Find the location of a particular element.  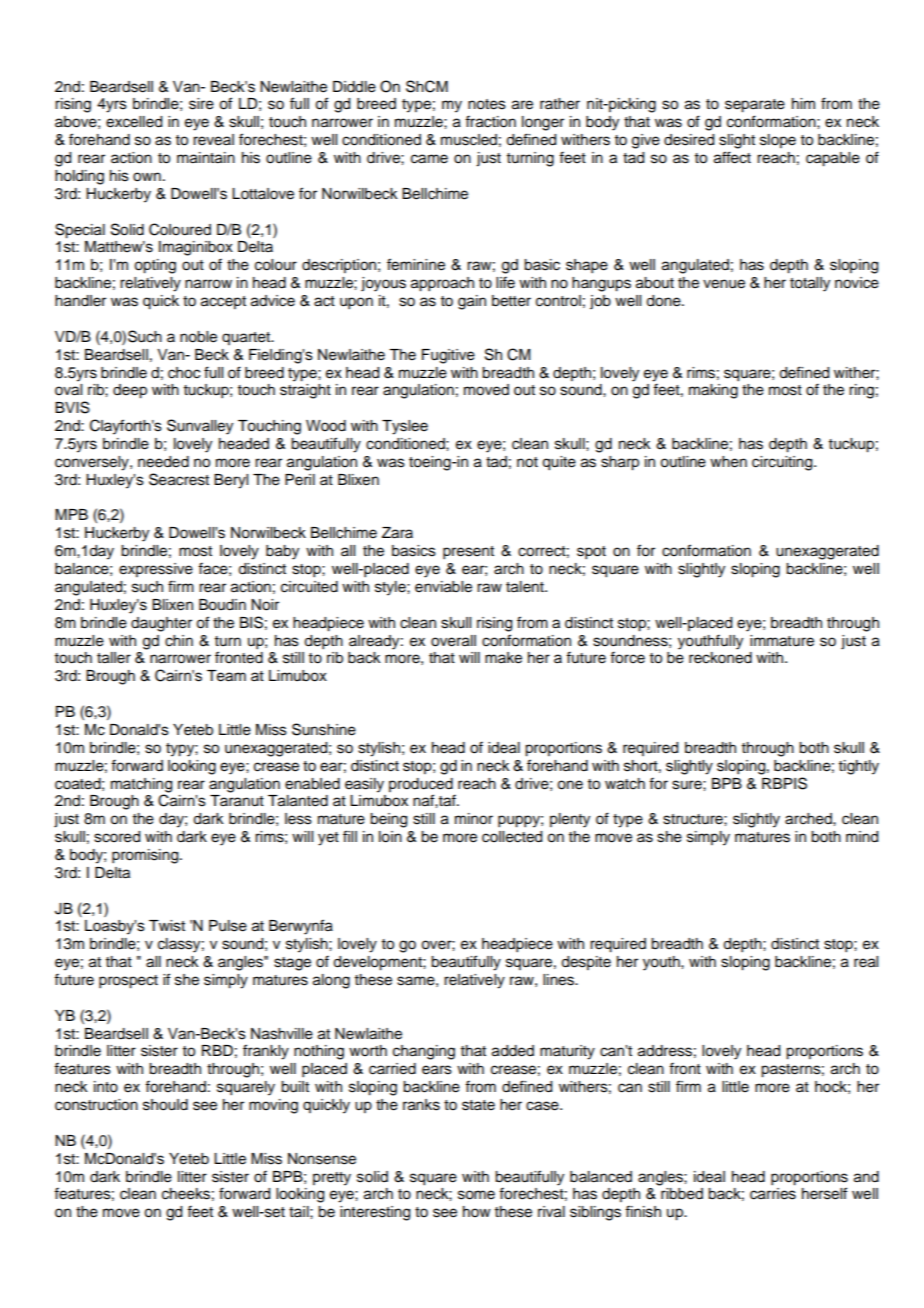

daughter is located at coordinates (161, 624).
